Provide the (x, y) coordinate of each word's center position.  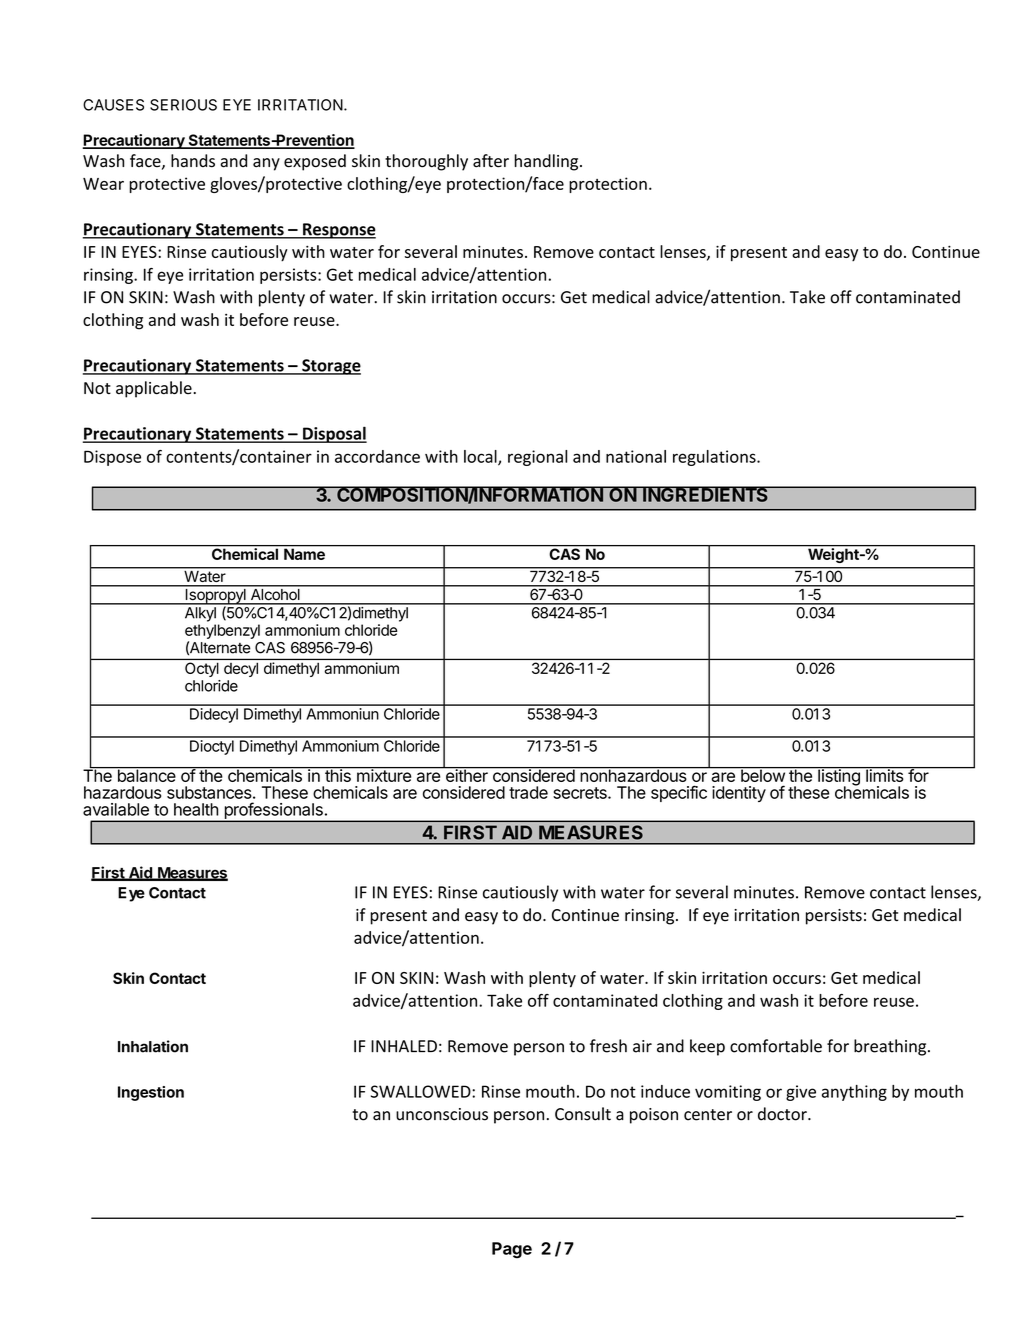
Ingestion (151, 1093)
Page (512, 1250)
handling (547, 162)
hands (193, 161)
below (762, 774)
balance (146, 774)
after (491, 161)
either (466, 774)
